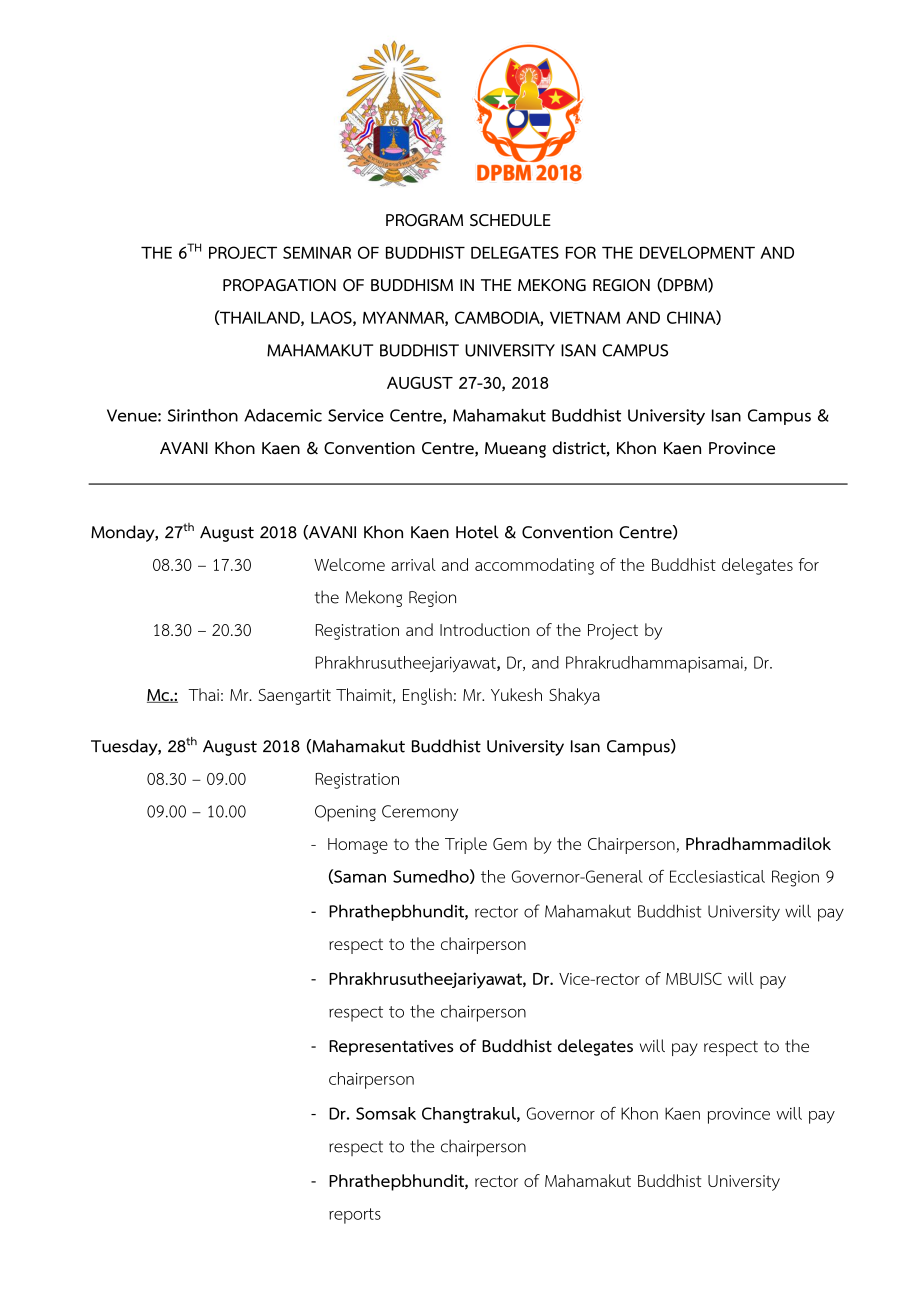 The image size is (924, 1308). What do you see at coordinates (317, 252) in the page?
I see `SEMINAR` at bounding box center [317, 252].
